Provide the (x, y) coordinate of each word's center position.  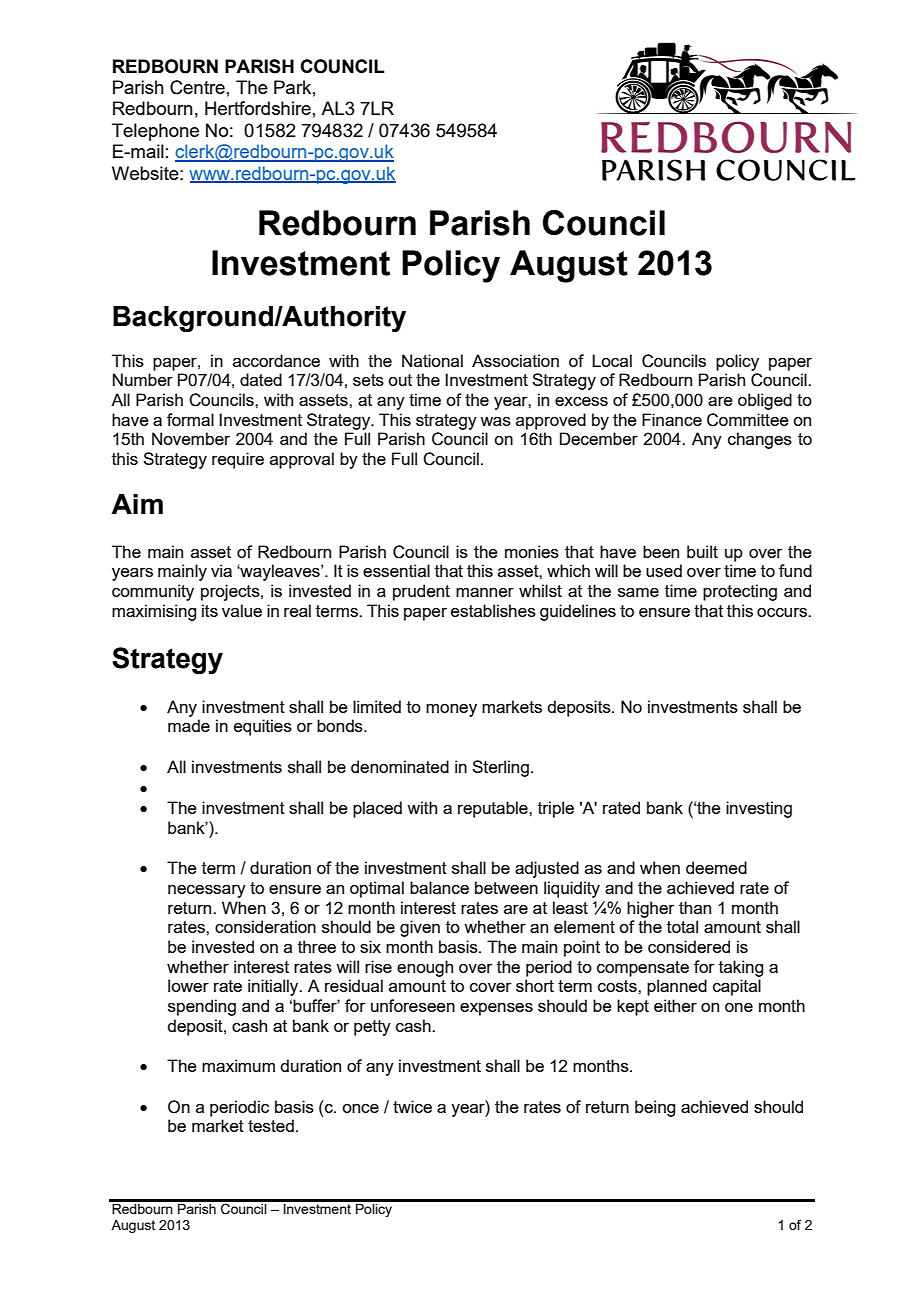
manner (485, 592)
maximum (238, 1065)
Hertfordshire (258, 108)
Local (612, 360)
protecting (740, 592)
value (242, 610)
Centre (197, 87)
